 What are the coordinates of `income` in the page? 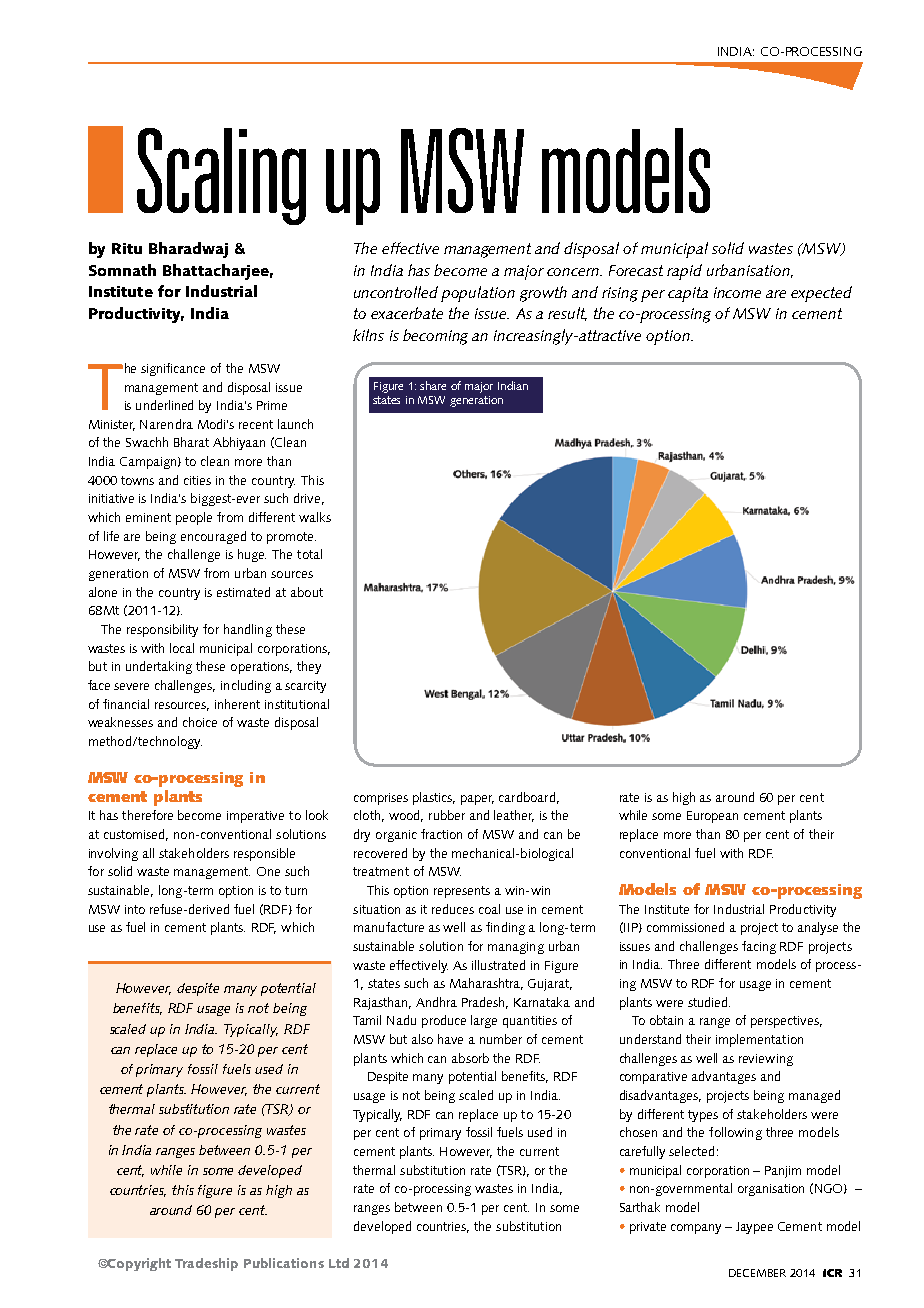 It's located at (737, 292).
